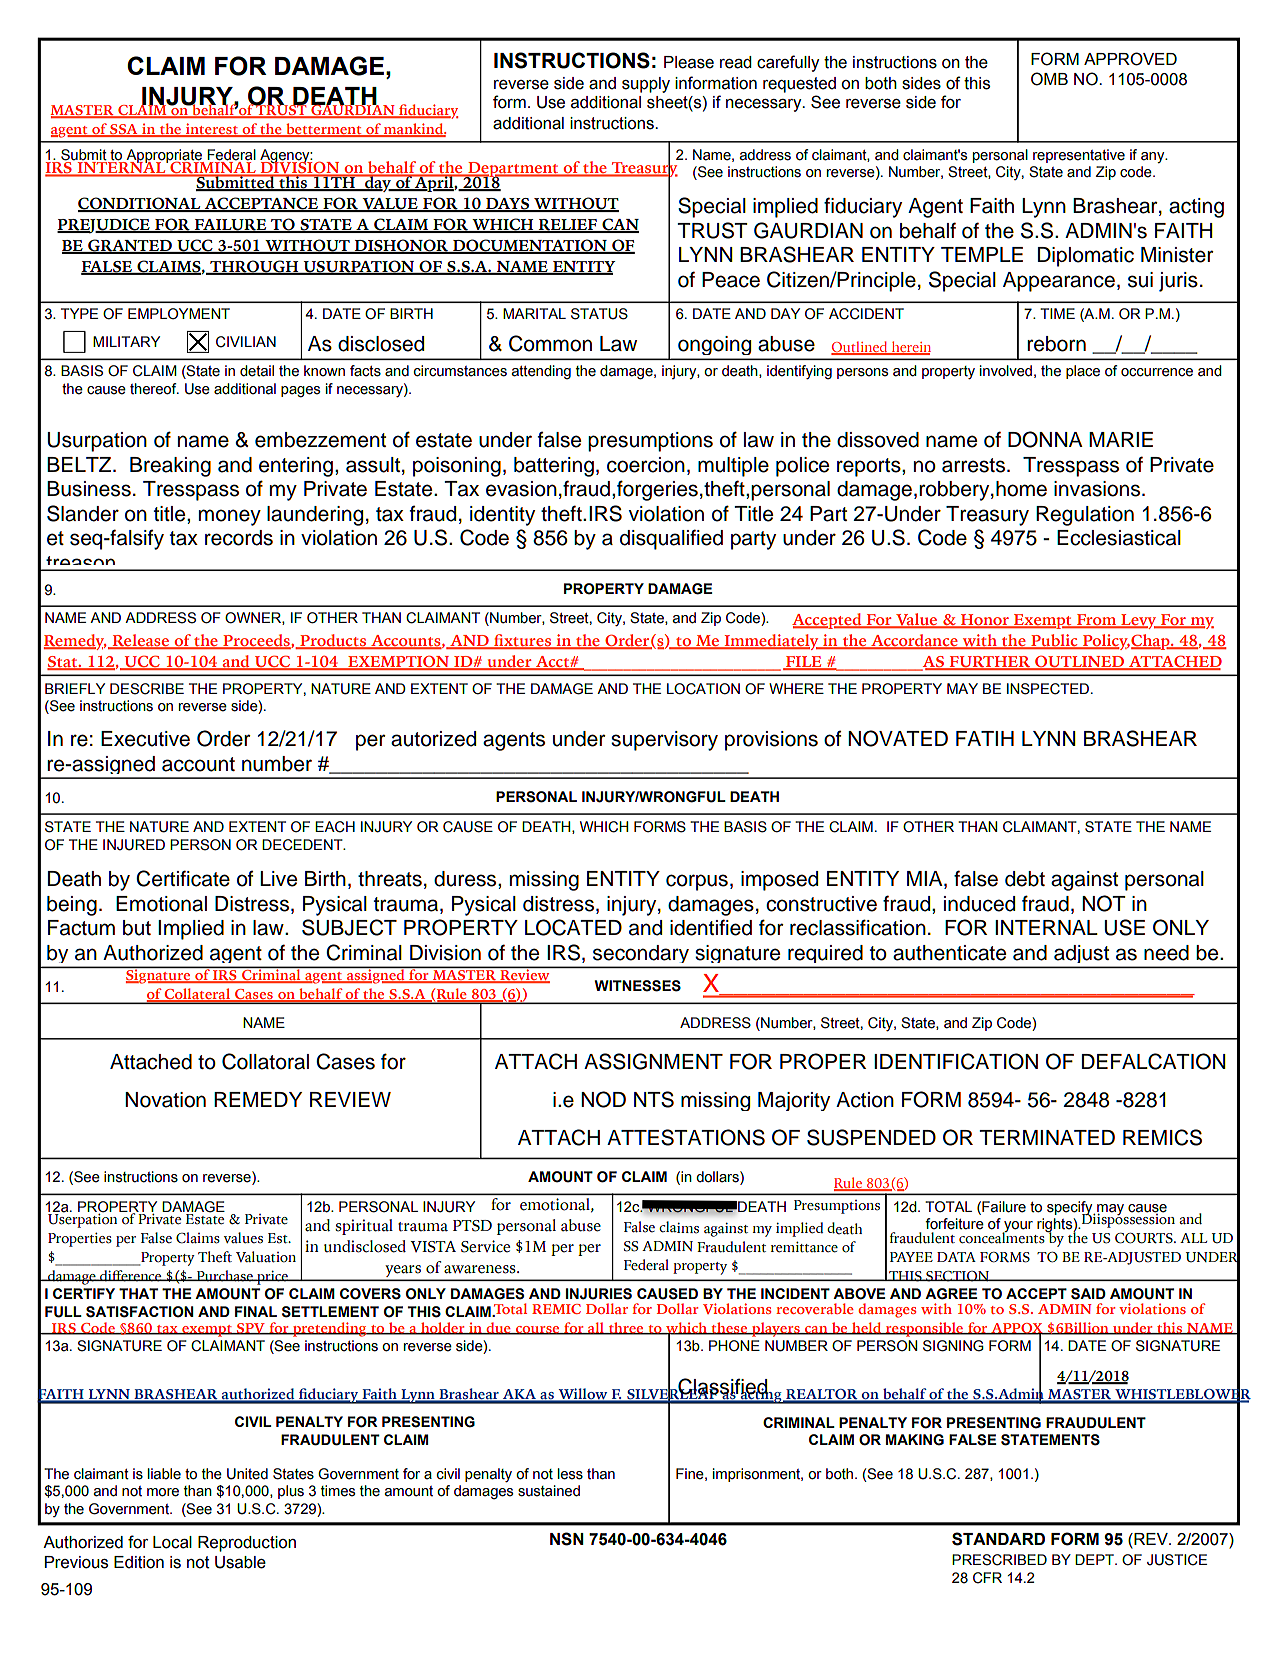 The width and height of the screenshot is (1282, 1659). Describe the element at coordinates (134, 845) in the screenshot. I see `INJURED` at that location.
